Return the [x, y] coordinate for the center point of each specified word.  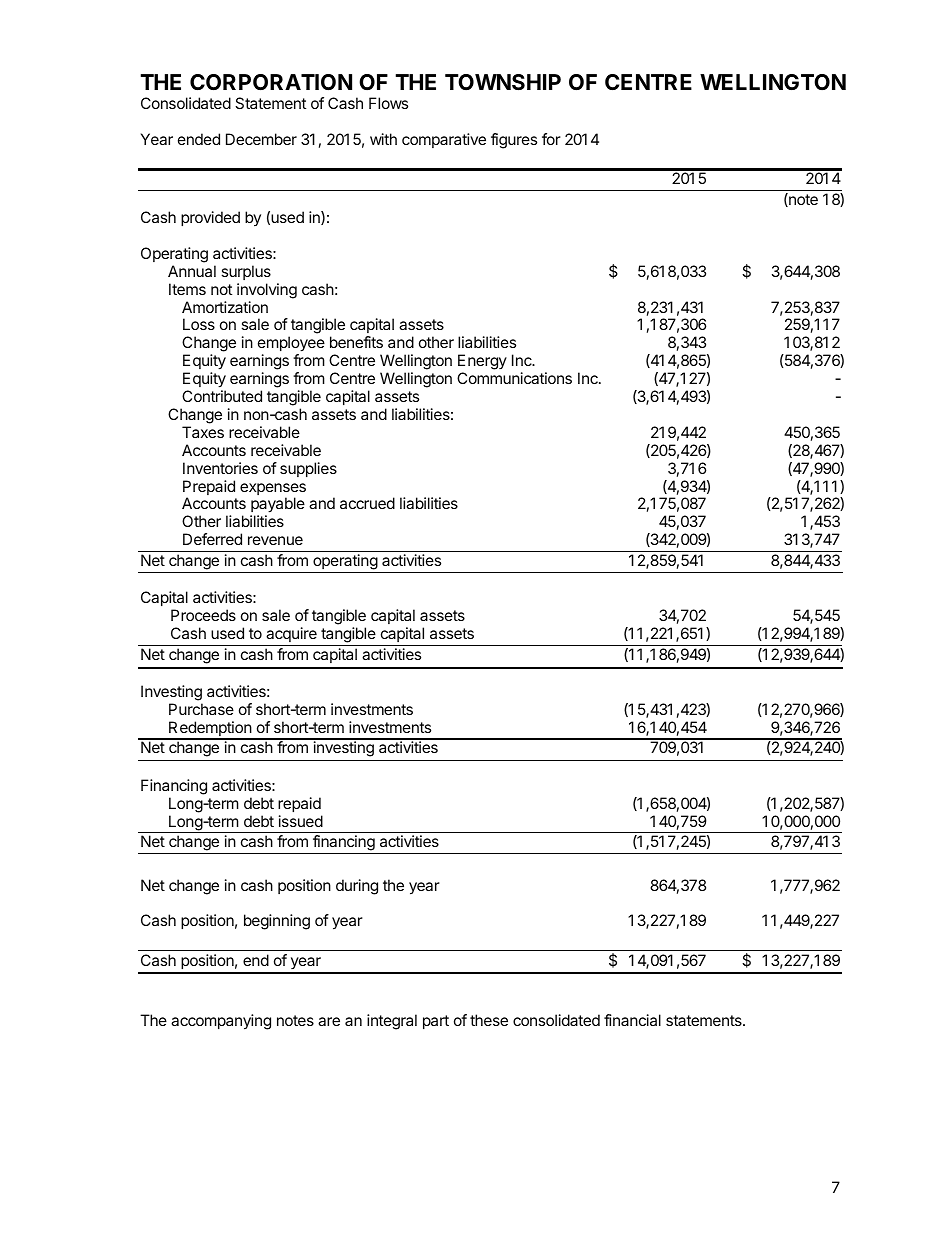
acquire [291, 634]
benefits [356, 342]
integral [392, 1022]
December [261, 139]
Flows [388, 103]
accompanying [221, 1022]
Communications [514, 378]
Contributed [222, 396]
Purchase [201, 709]
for [551, 139]
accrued [367, 503]
